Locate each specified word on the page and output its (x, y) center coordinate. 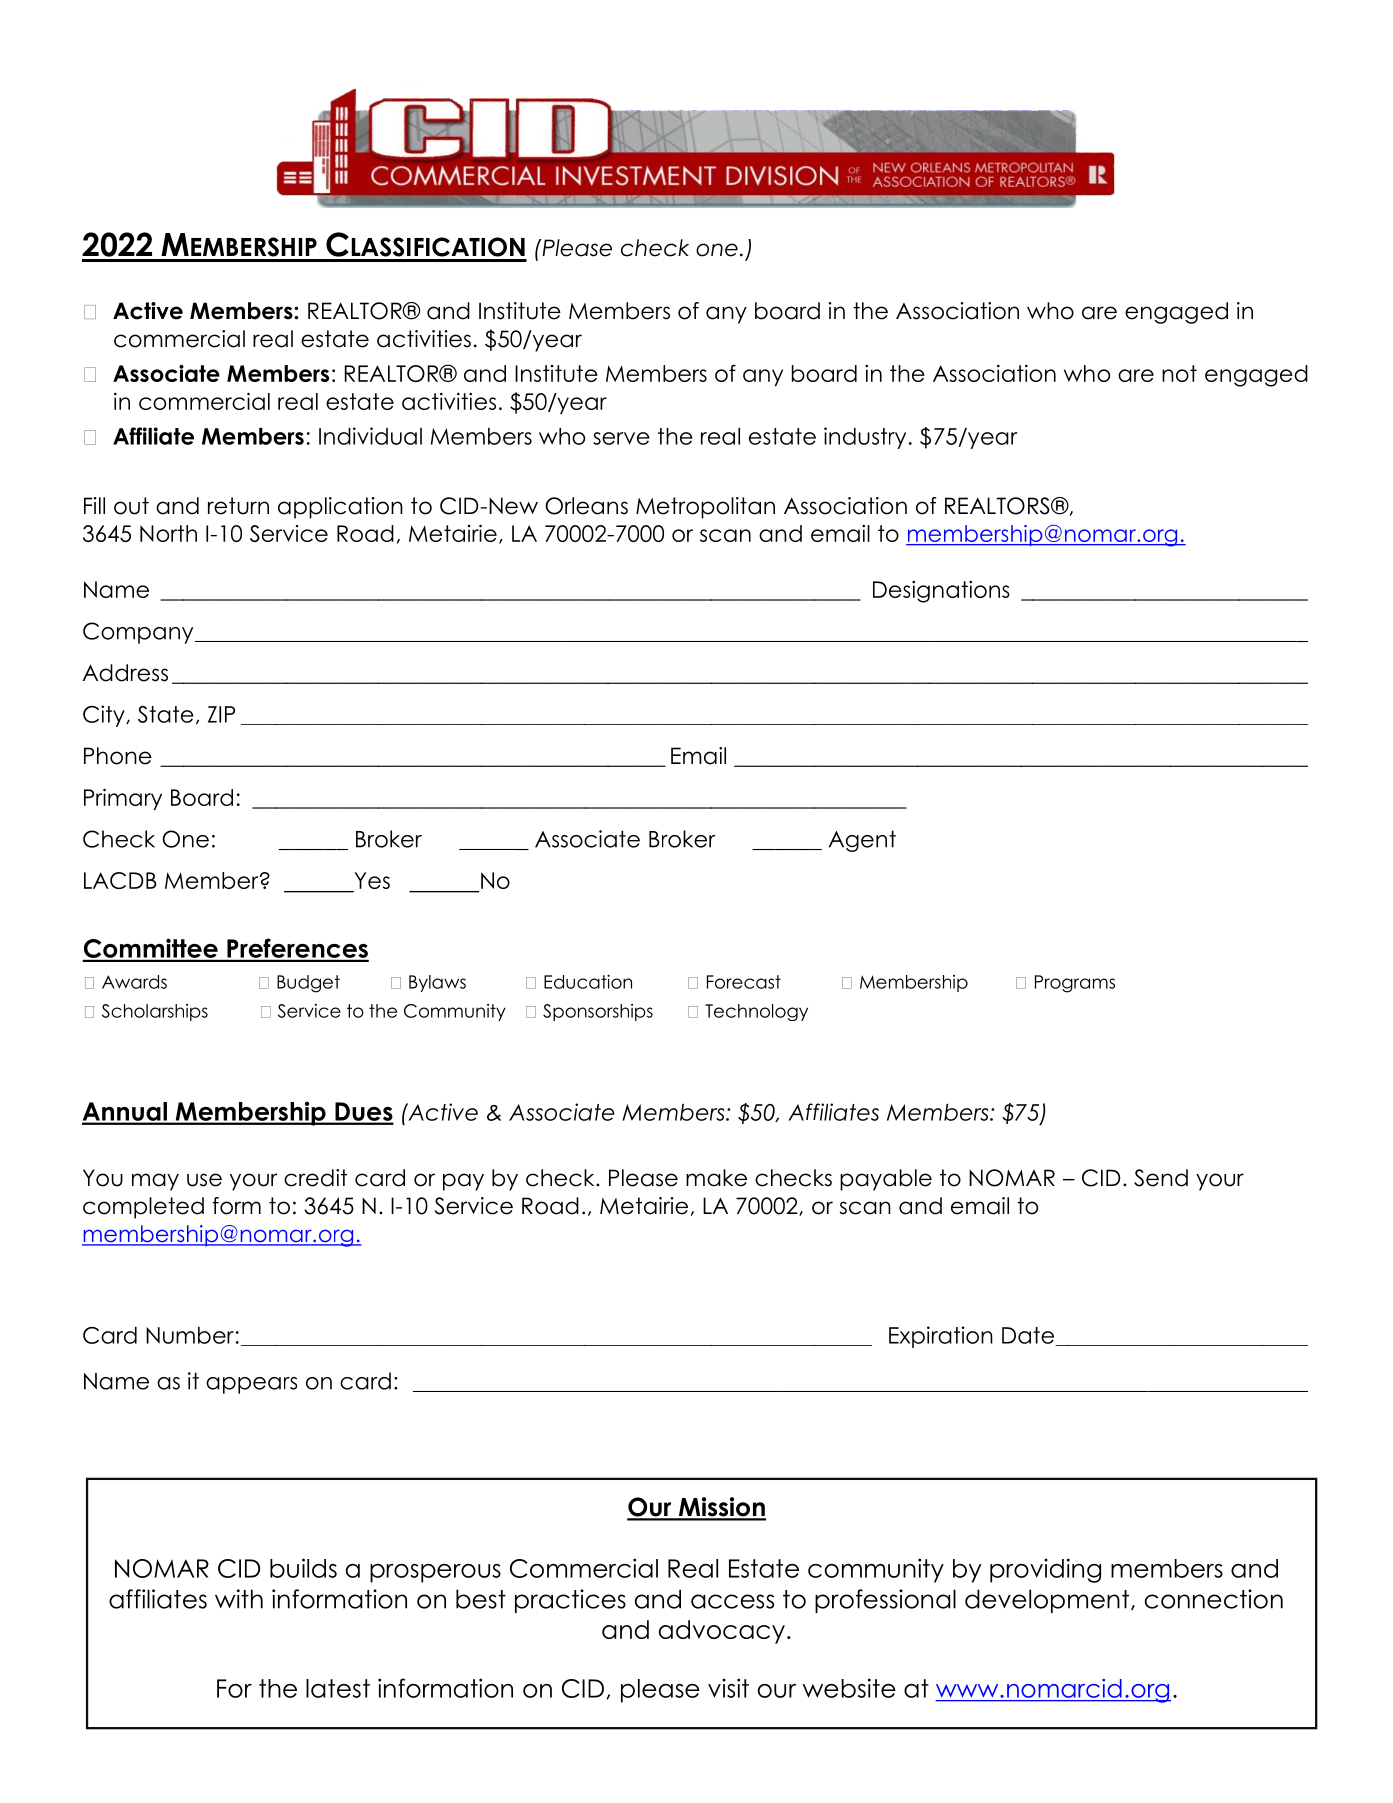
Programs (1075, 984)
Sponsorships (598, 1012)
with (239, 1599)
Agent (862, 841)
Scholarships (155, 1012)
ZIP (221, 714)
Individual (370, 436)
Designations (941, 592)
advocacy (722, 1632)
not (1179, 373)
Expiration (941, 1337)
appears (251, 1385)
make (716, 1178)
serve (621, 438)
